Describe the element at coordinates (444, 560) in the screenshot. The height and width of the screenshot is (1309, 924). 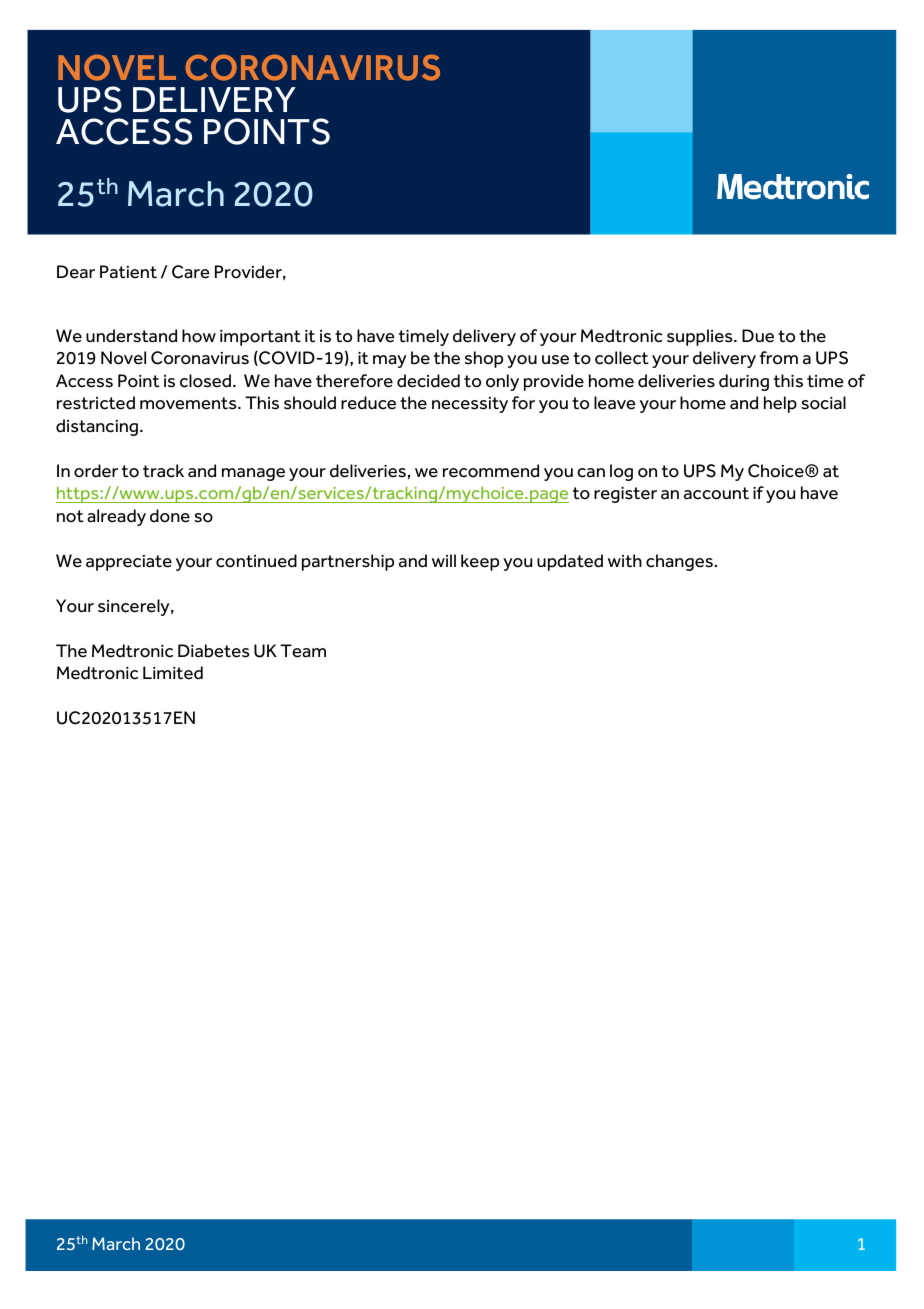
I see `will` at that location.
